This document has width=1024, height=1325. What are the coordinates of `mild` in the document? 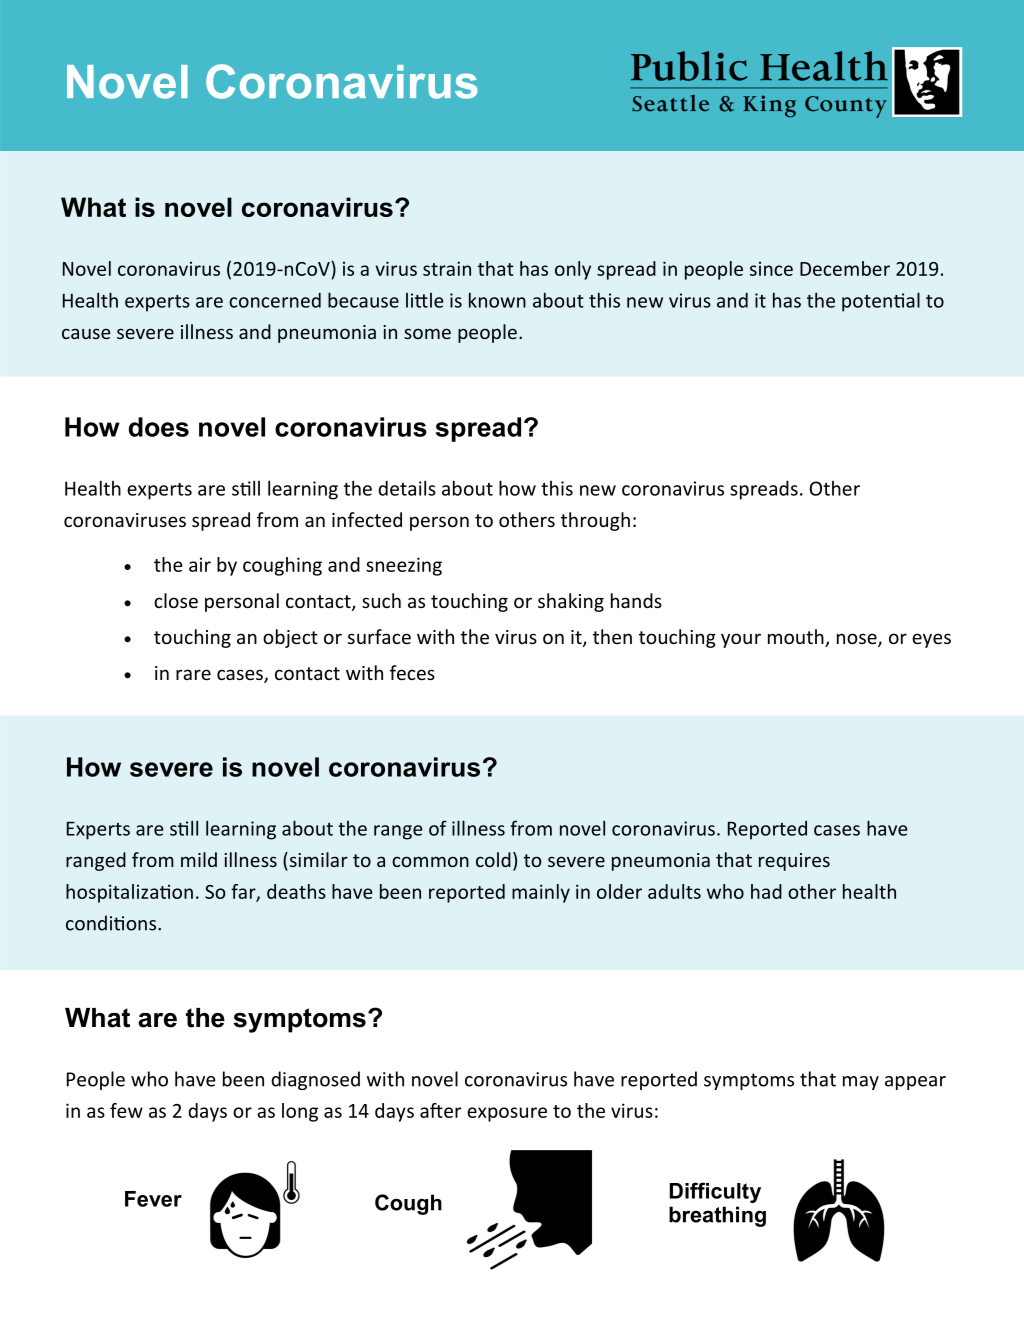 It's located at (199, 859).
